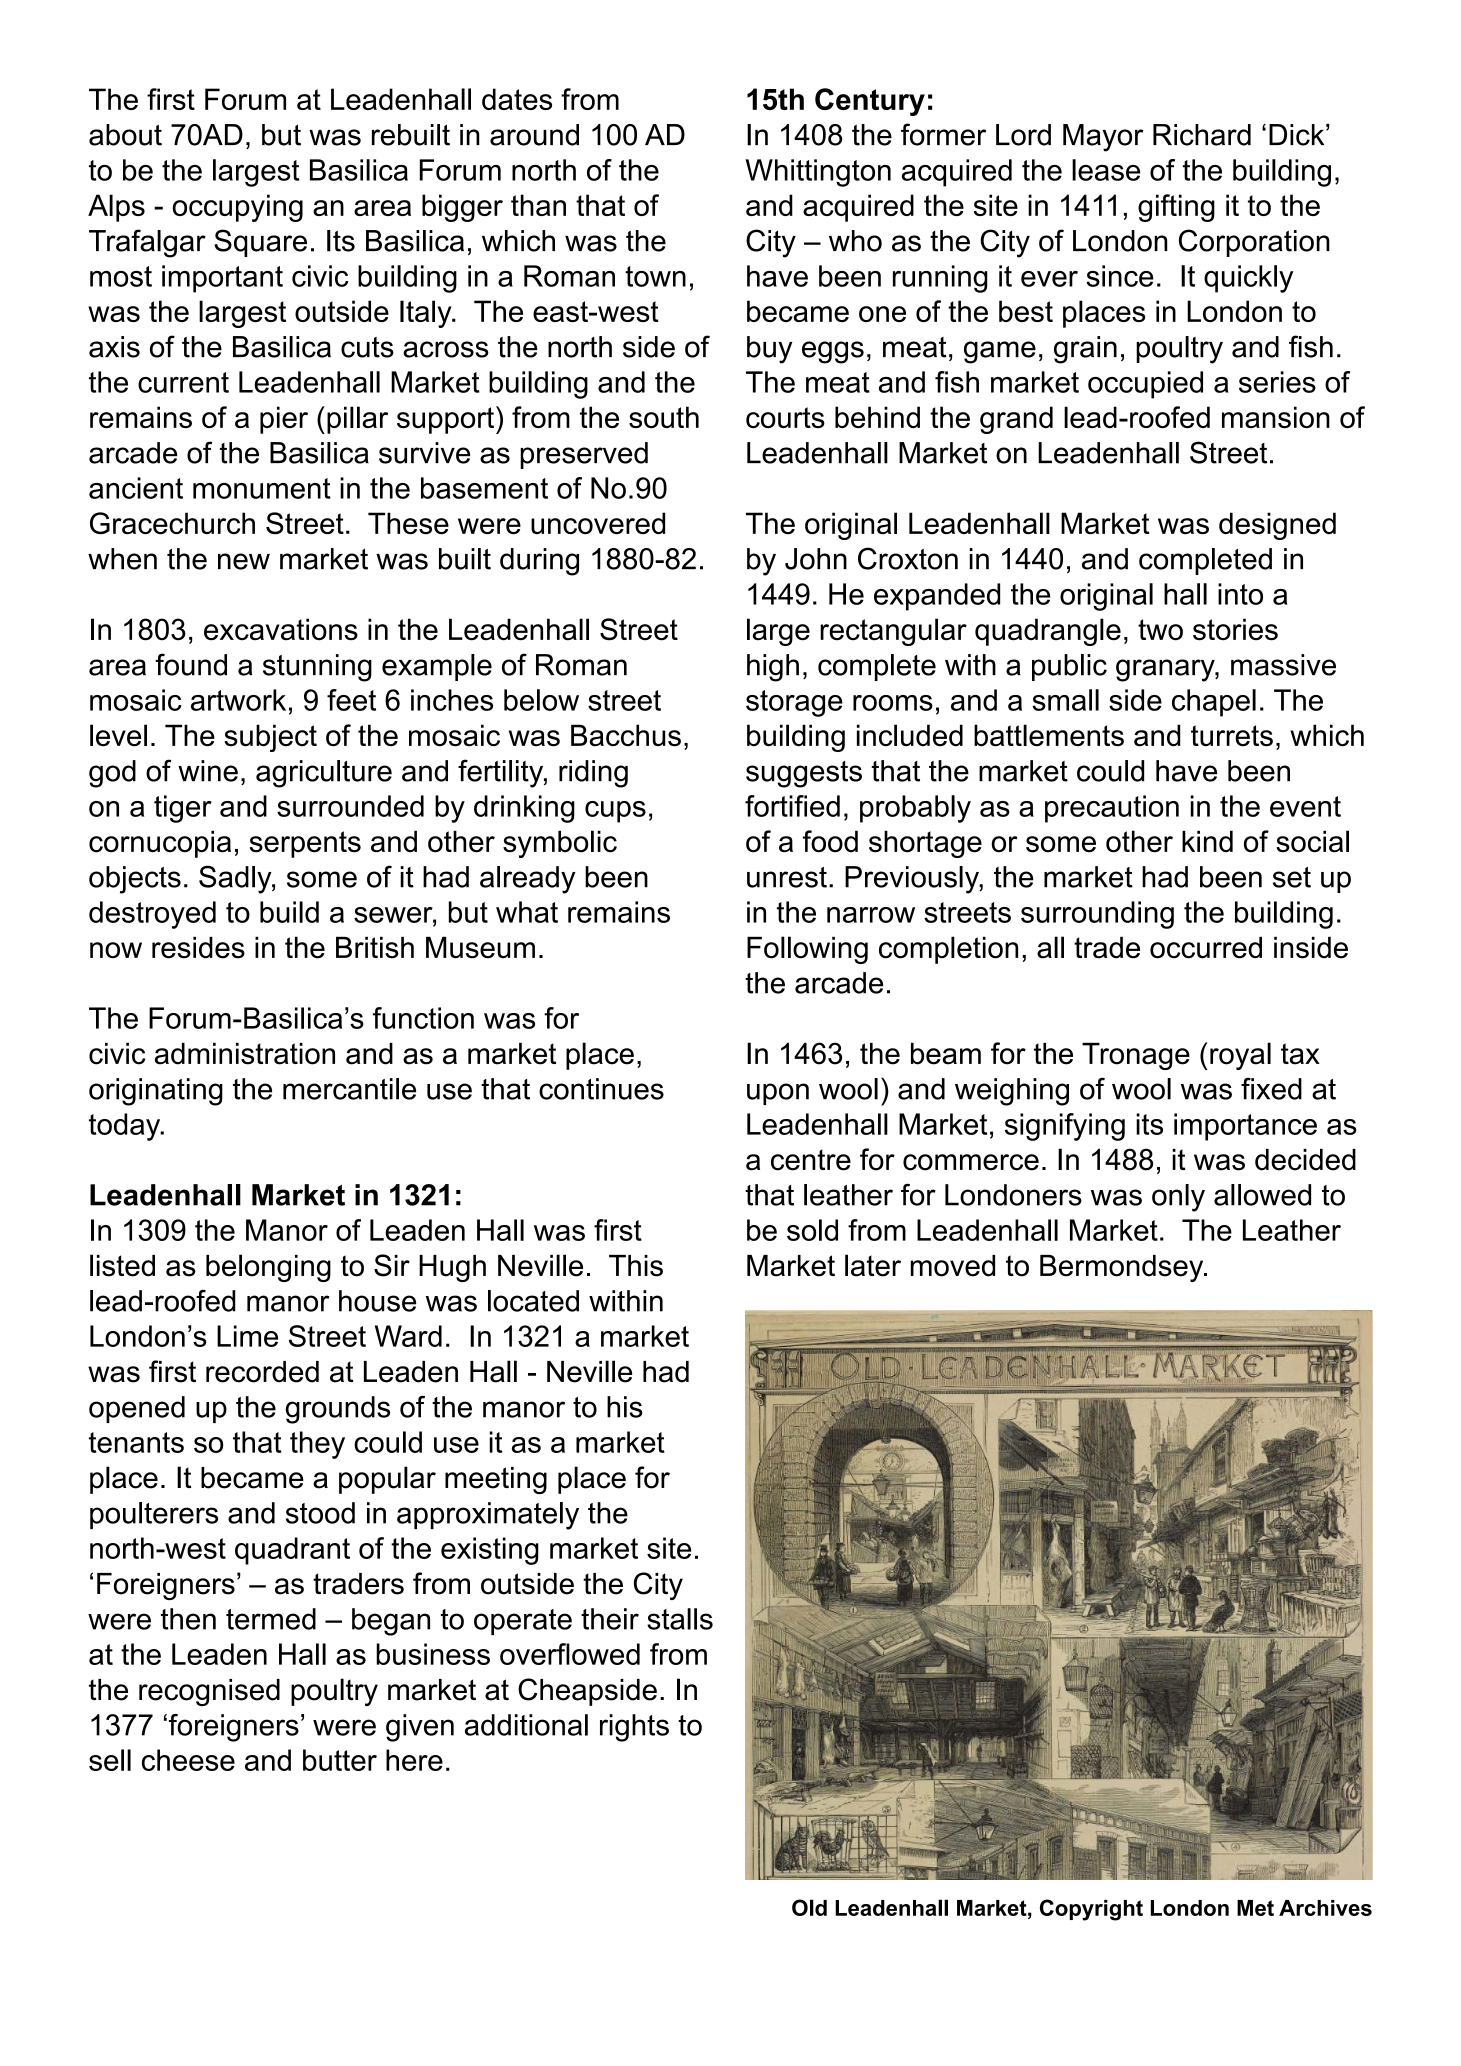 Image resolution: width=1461 pixels, height=2066 pixels. What do you see at coordinates (636, 1266) in the page?
I see `This` at bounding box center [636, 1266].
